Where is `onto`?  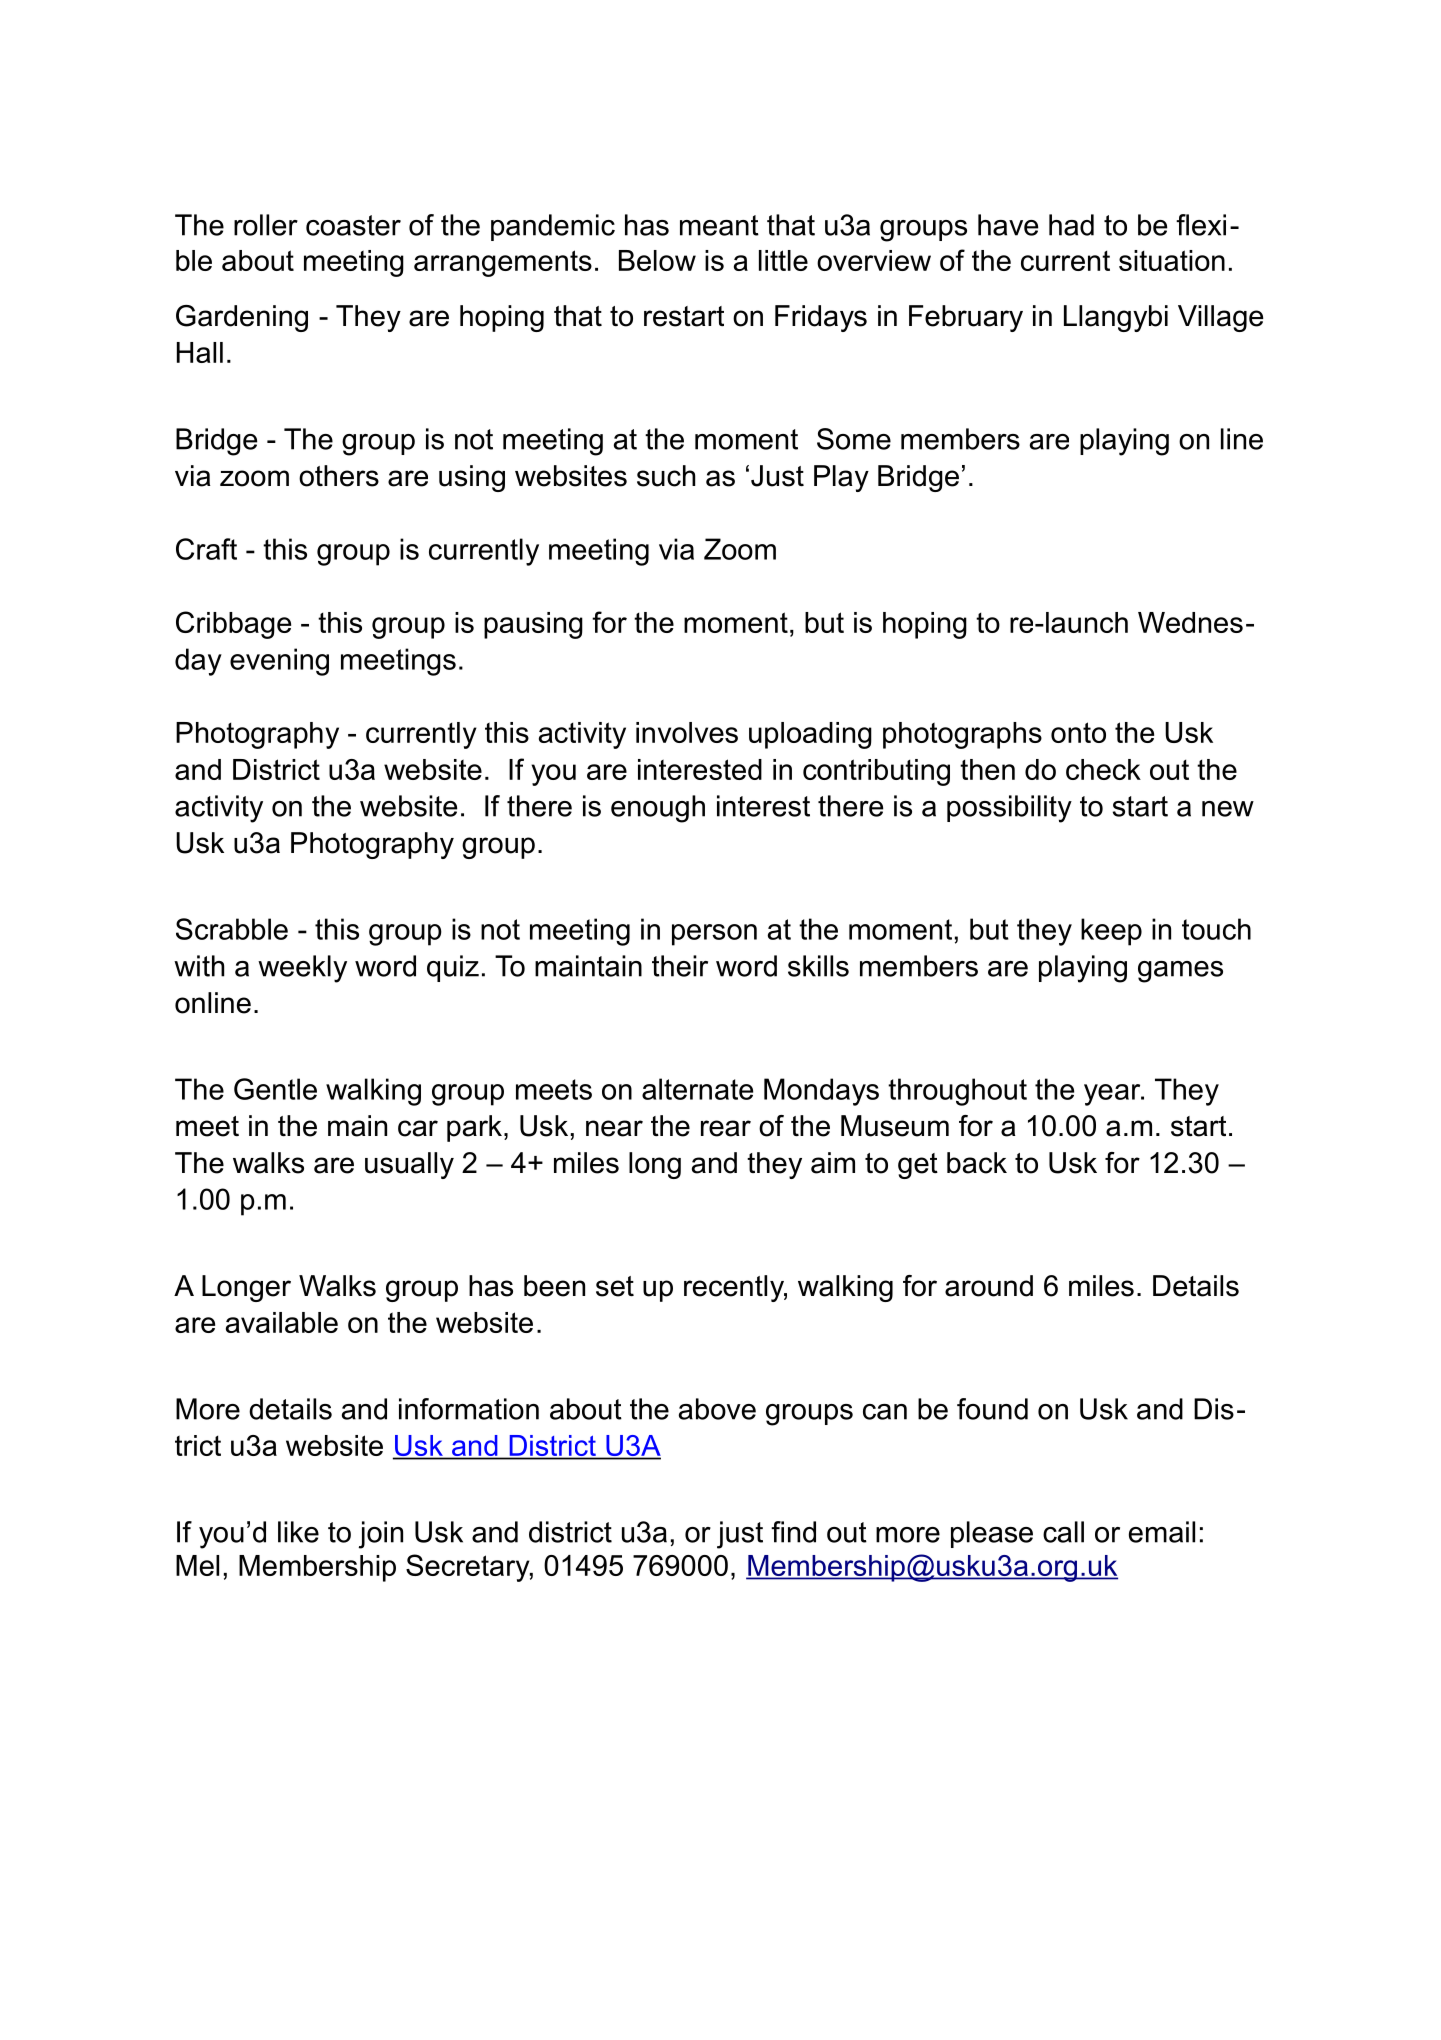 onto is located at coordinates (1078, 732).
